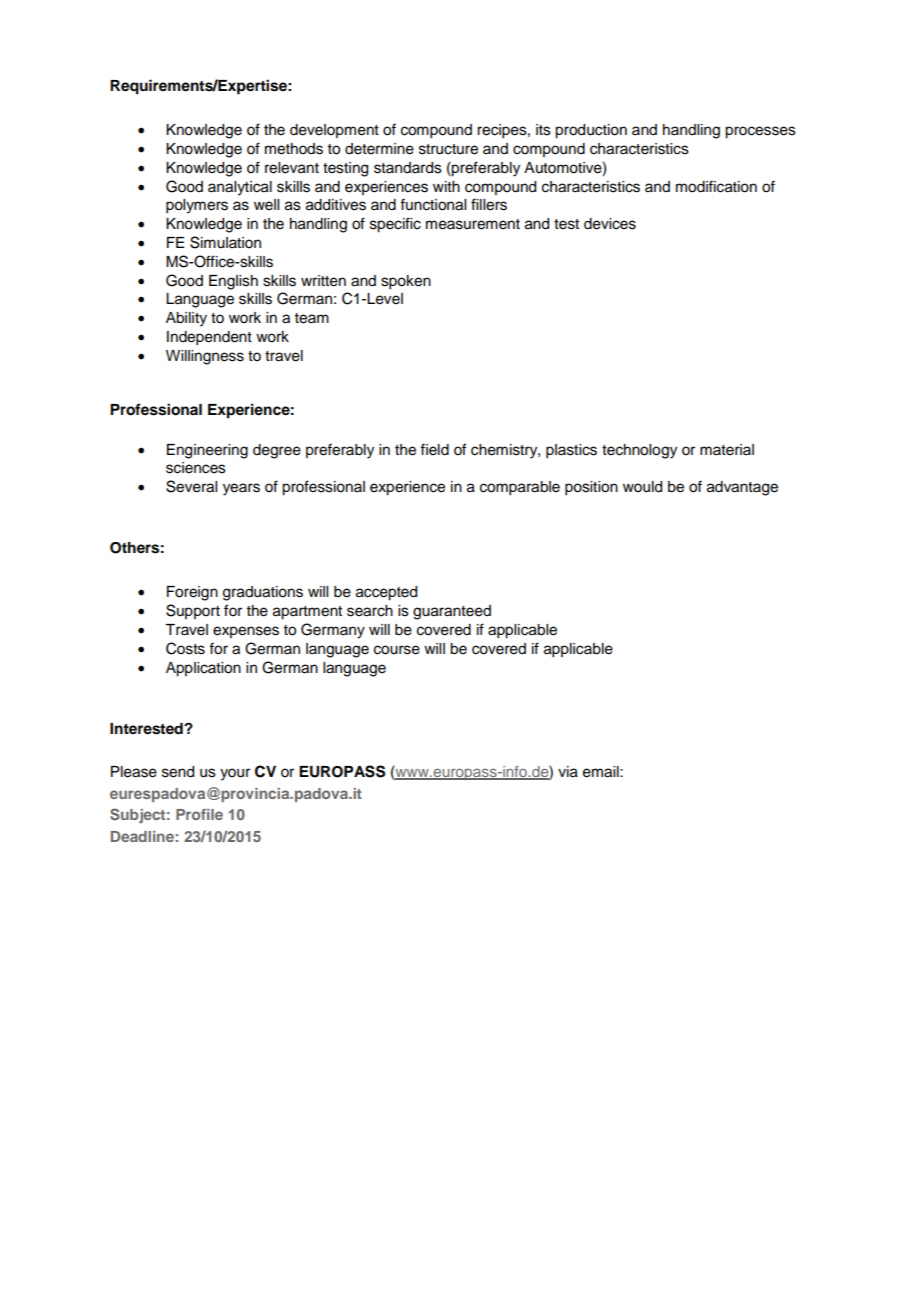  Describe the element at coordinates (192, 593) in the screenshot. I see `Foreign` at that location.
